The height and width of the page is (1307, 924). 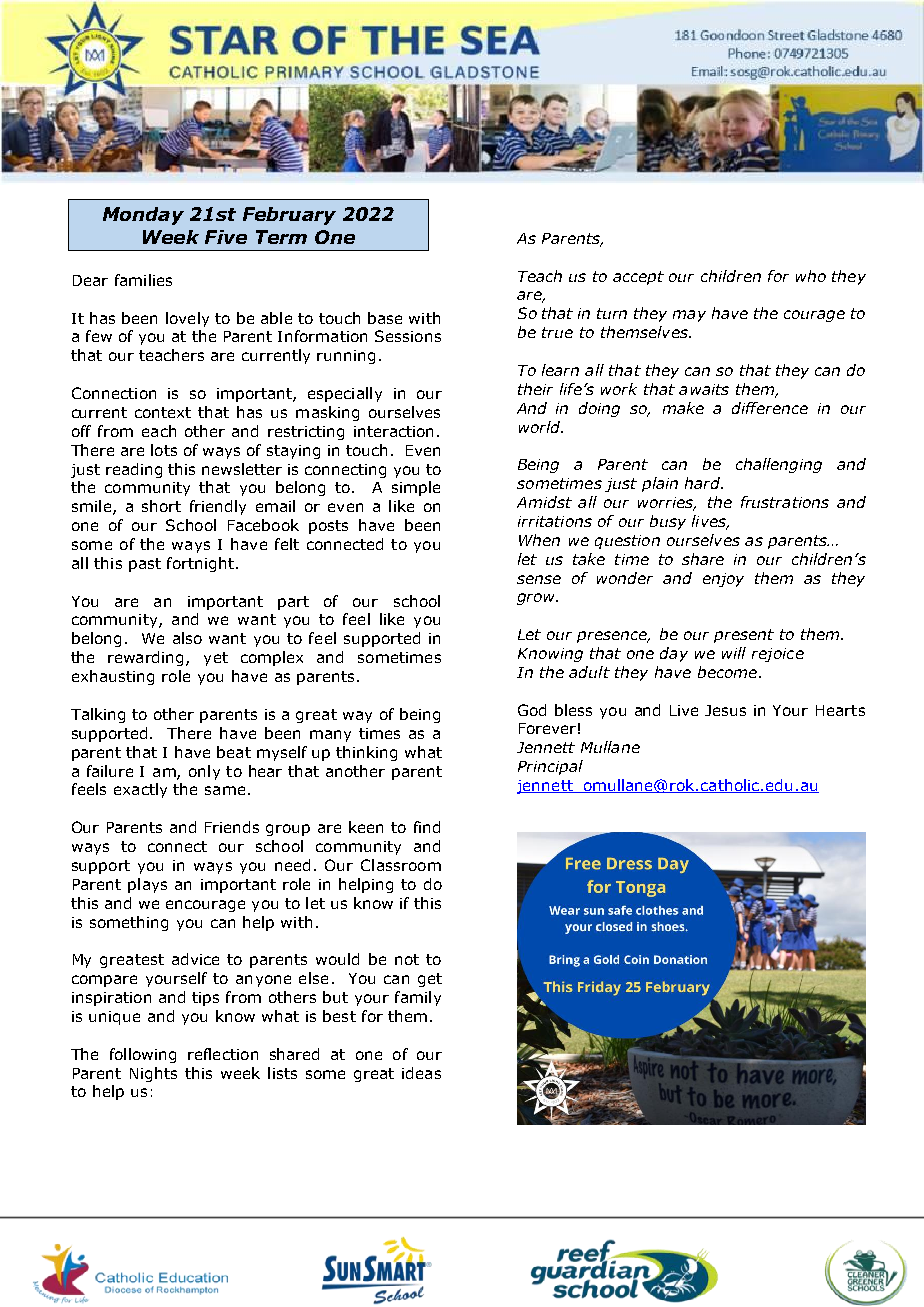 What do you see at coordinates (421, 1073) in the page?
I see `ideas` at bounding box center [421, 1073].
